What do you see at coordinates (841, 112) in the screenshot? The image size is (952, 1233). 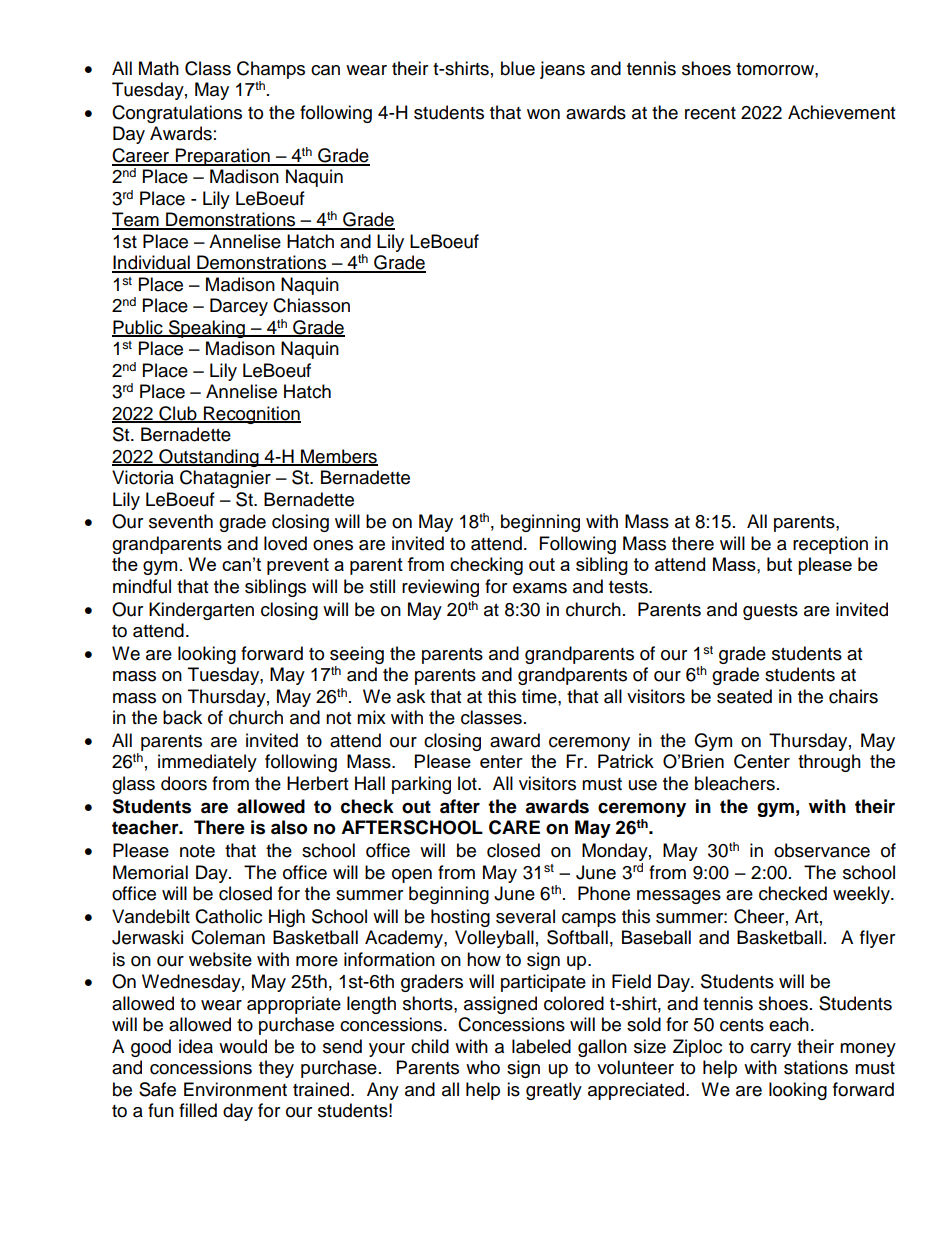 I see `Achievement` at bounding box center [841, 112].
